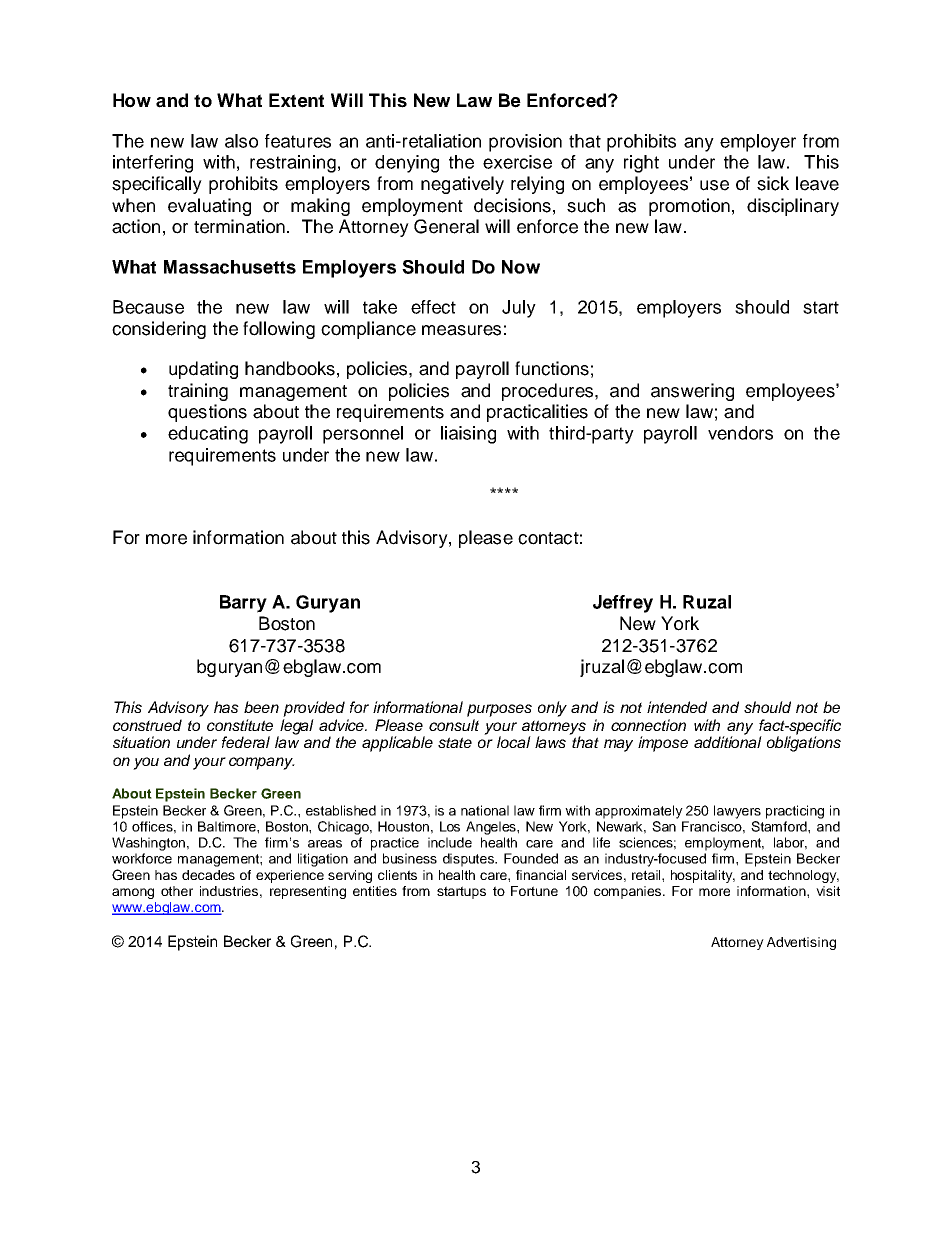 The image size is (952, 1233). Describe the element at coordinates (243, 604) in the screenshot. I see `Barry` at that location.
